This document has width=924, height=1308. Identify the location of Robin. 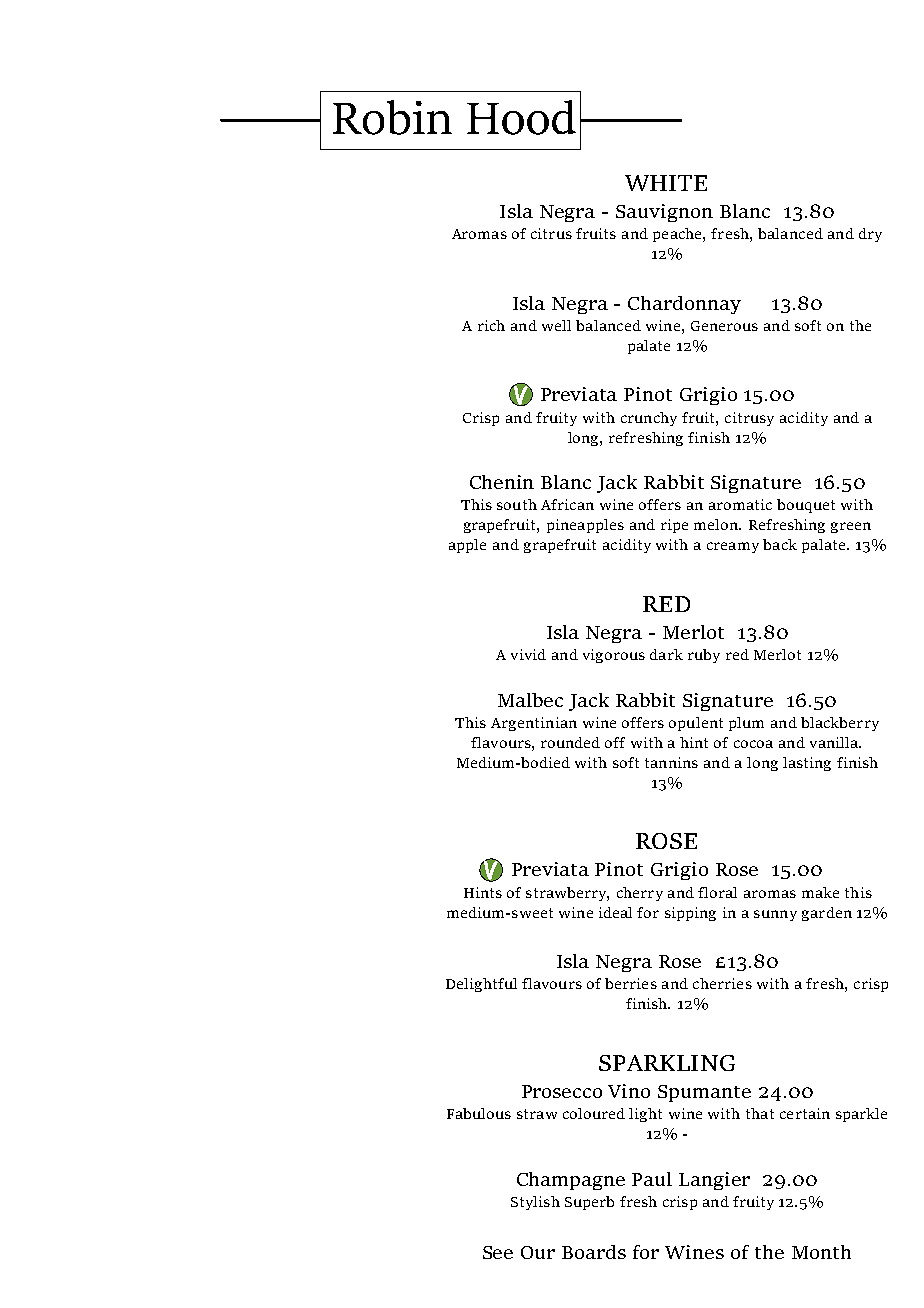
(392, 117).
